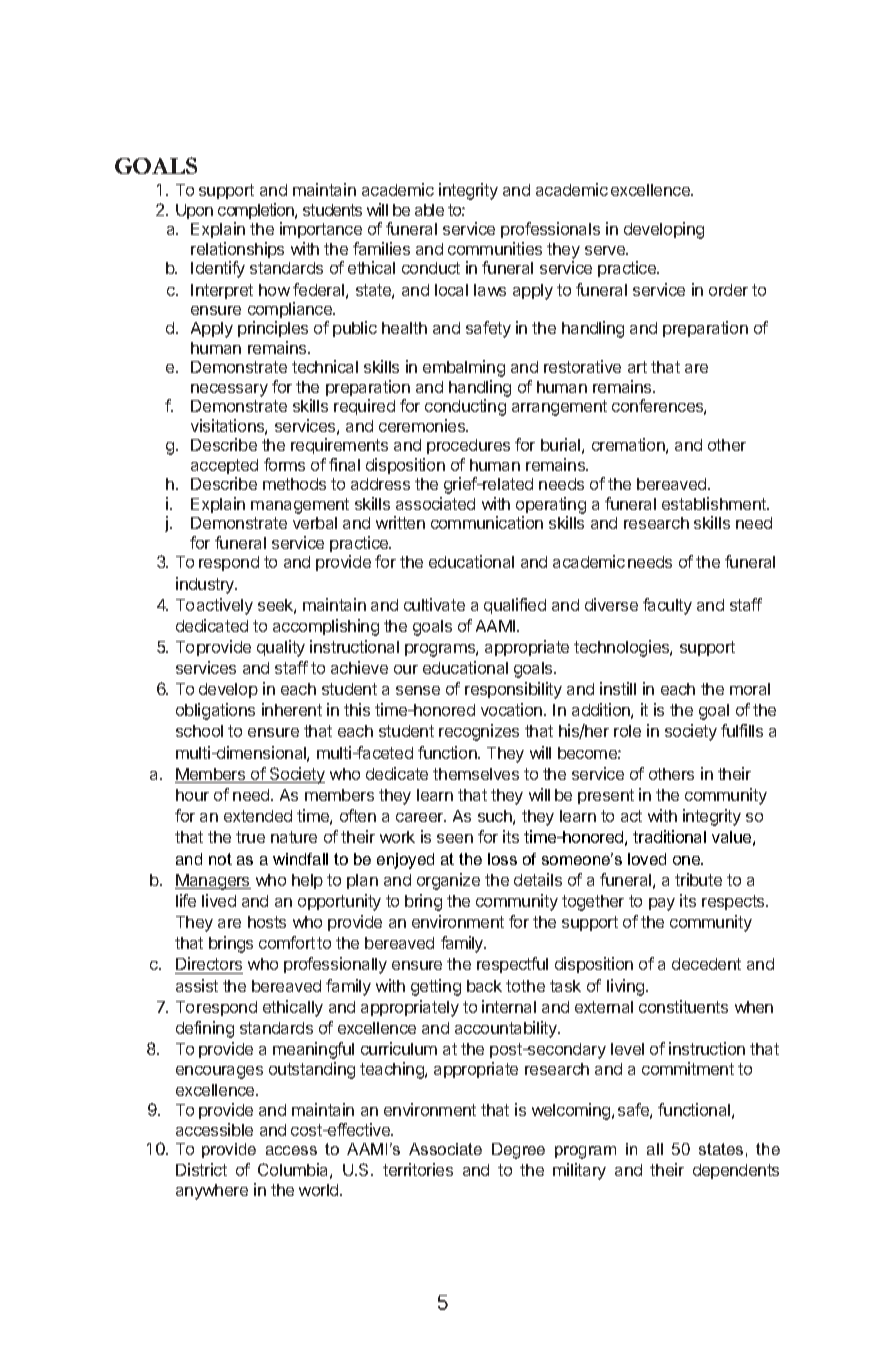 The width and height of the document is (895, 1372). Describe the element at coordinates (728, 290) in the document. I see `order` at that location.
